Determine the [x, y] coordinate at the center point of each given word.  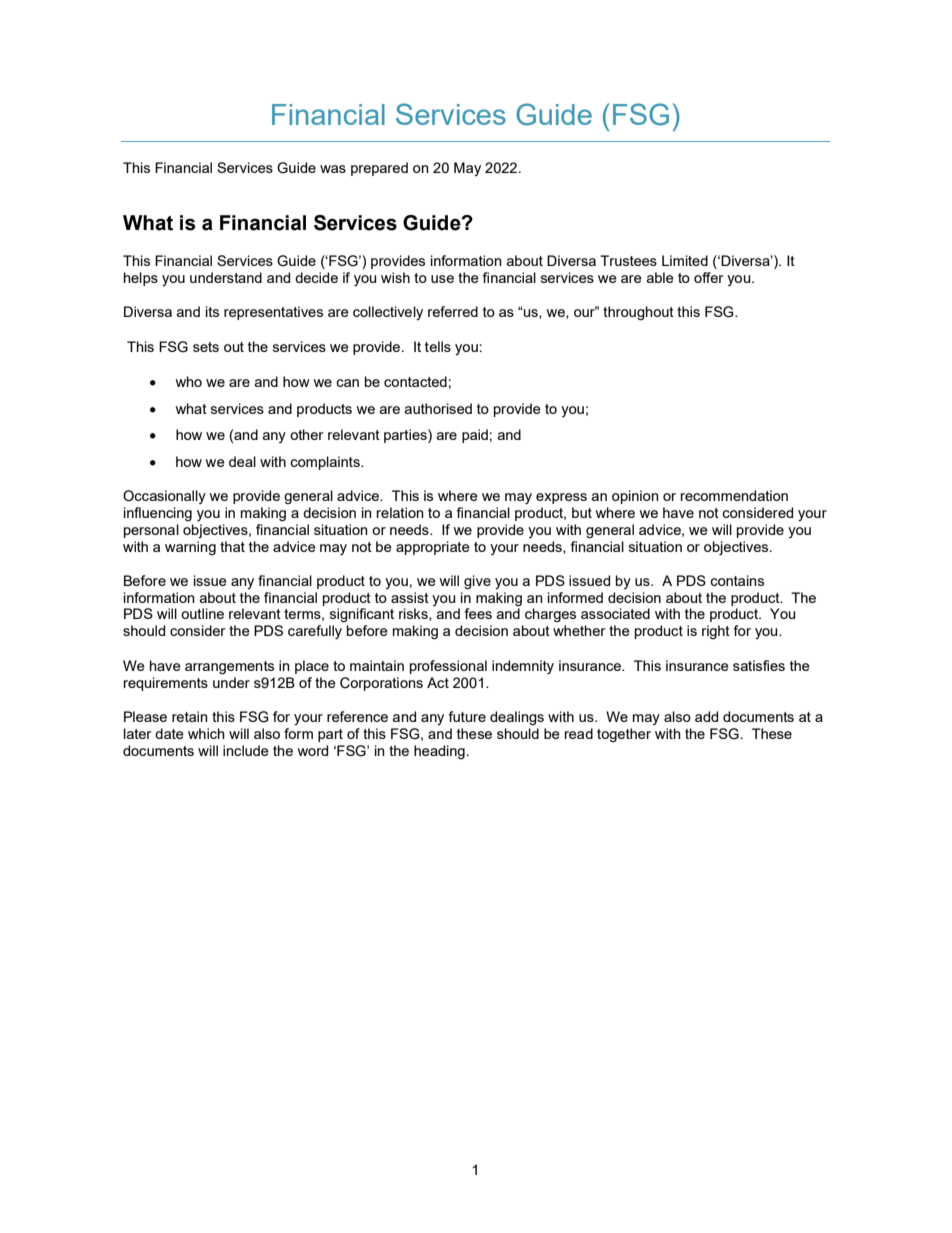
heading [439, 752]
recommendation [734, 495]
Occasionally [164, 497]
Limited [685, 260]
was [333, 169]
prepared [379, 169]
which [206, 733]
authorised [438, 408]
